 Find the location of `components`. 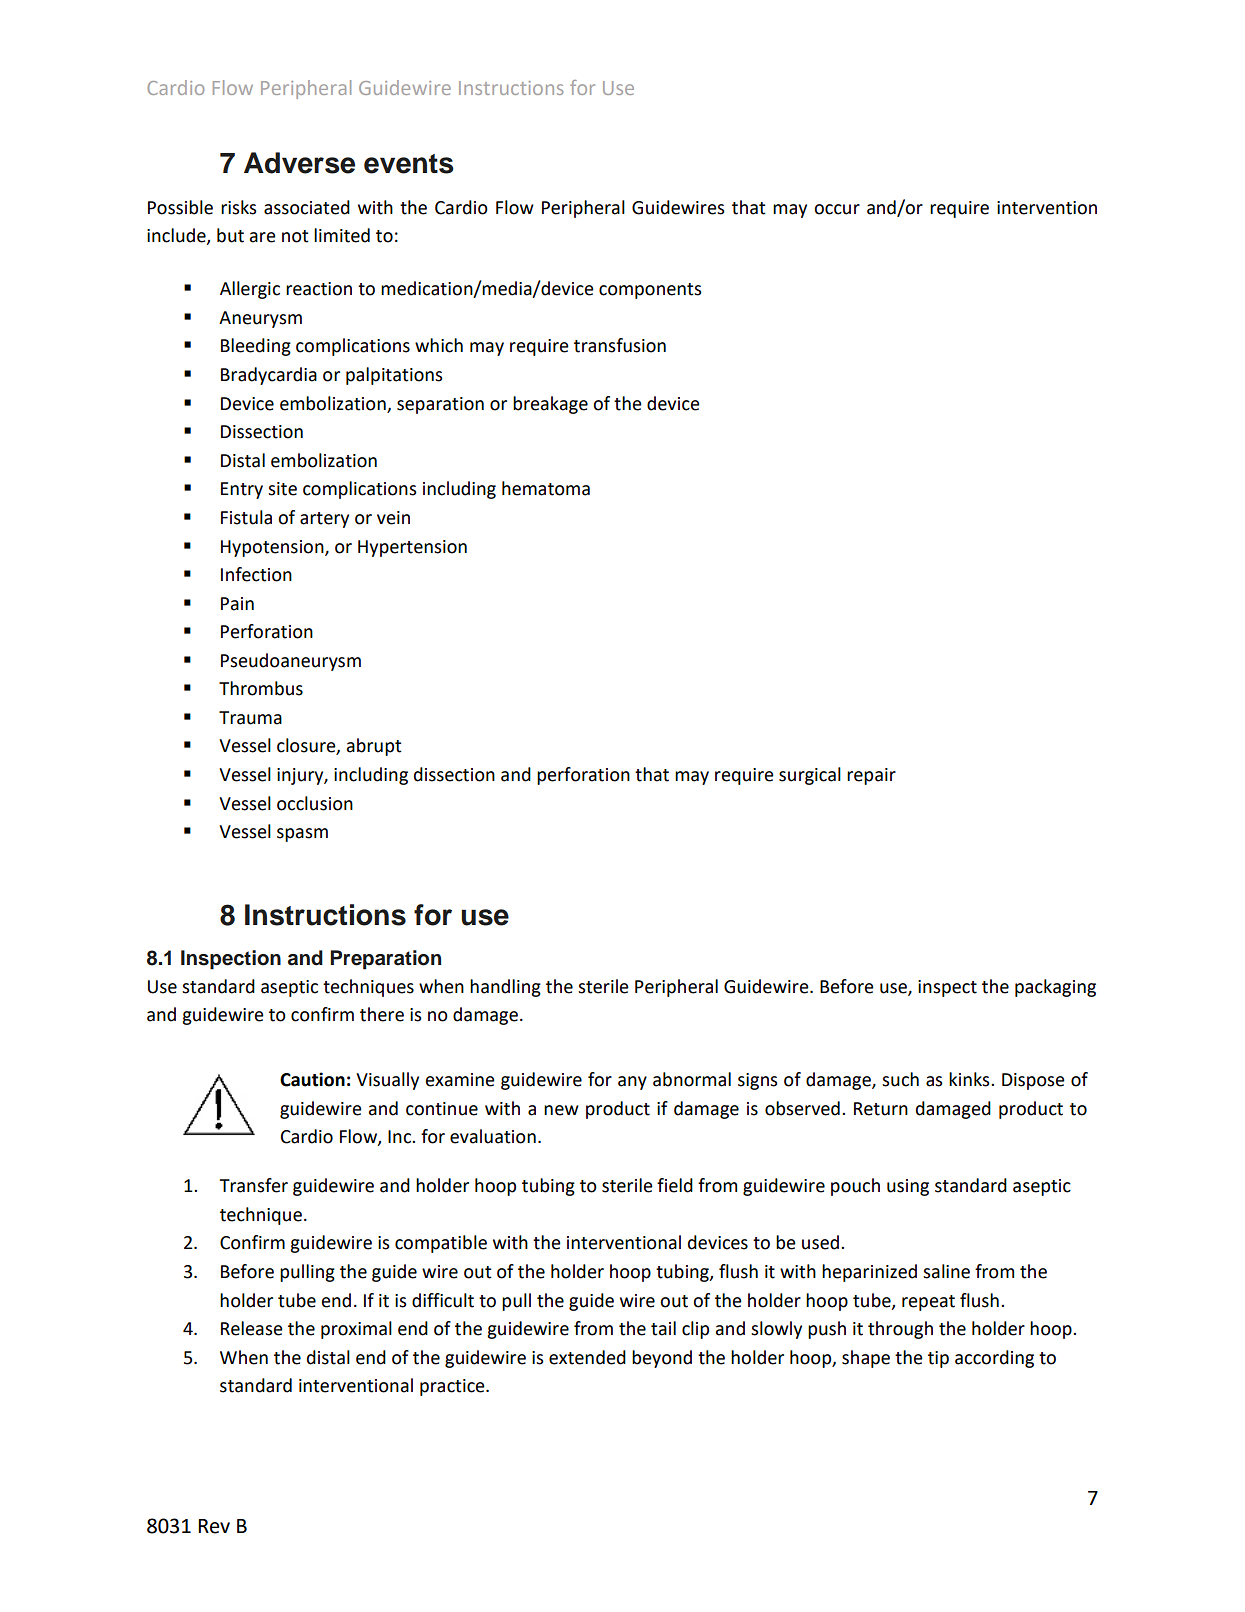

components is located at coordinates (650, 291).
